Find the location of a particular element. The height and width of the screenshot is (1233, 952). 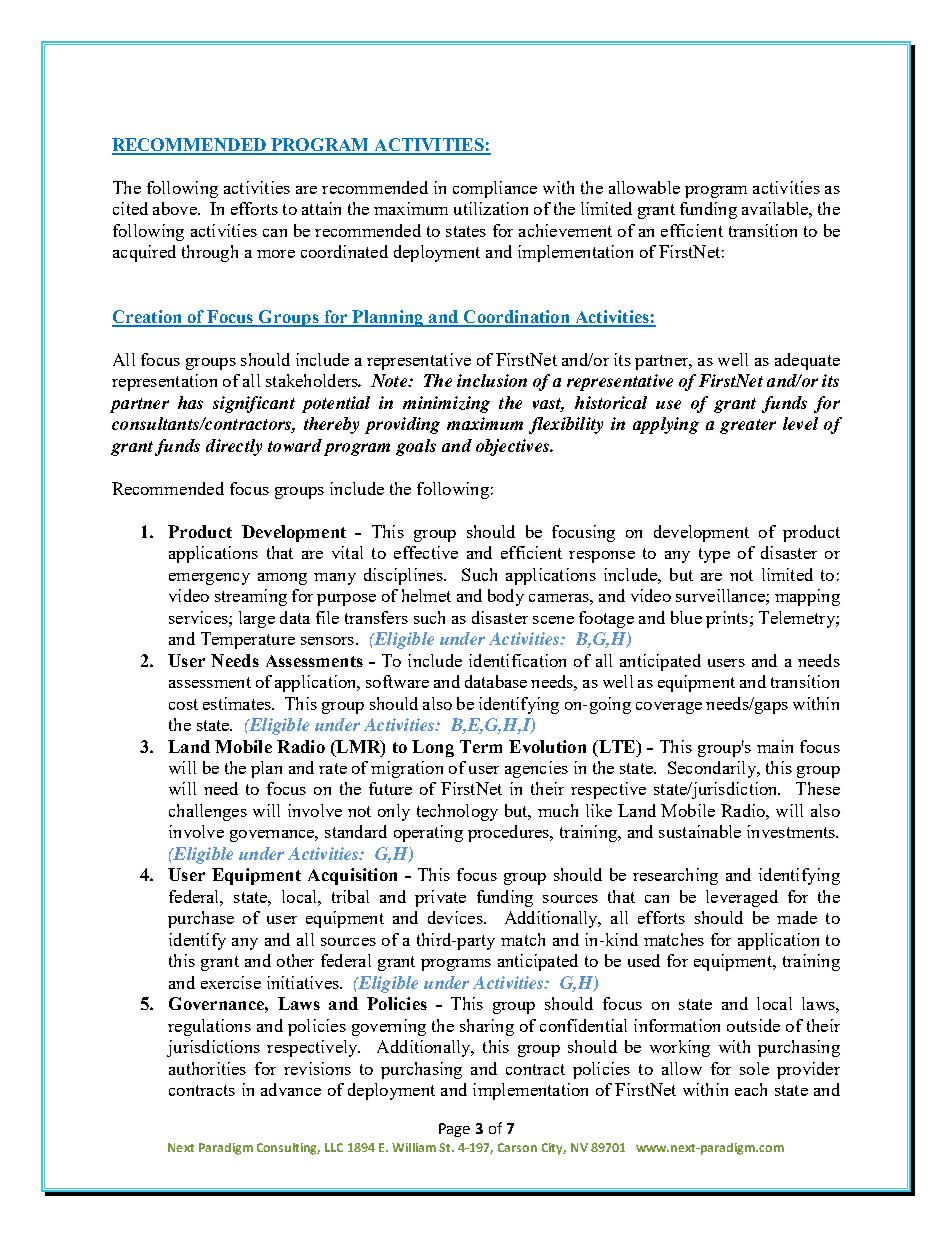

Page is located at coordinates (454, 1130).
